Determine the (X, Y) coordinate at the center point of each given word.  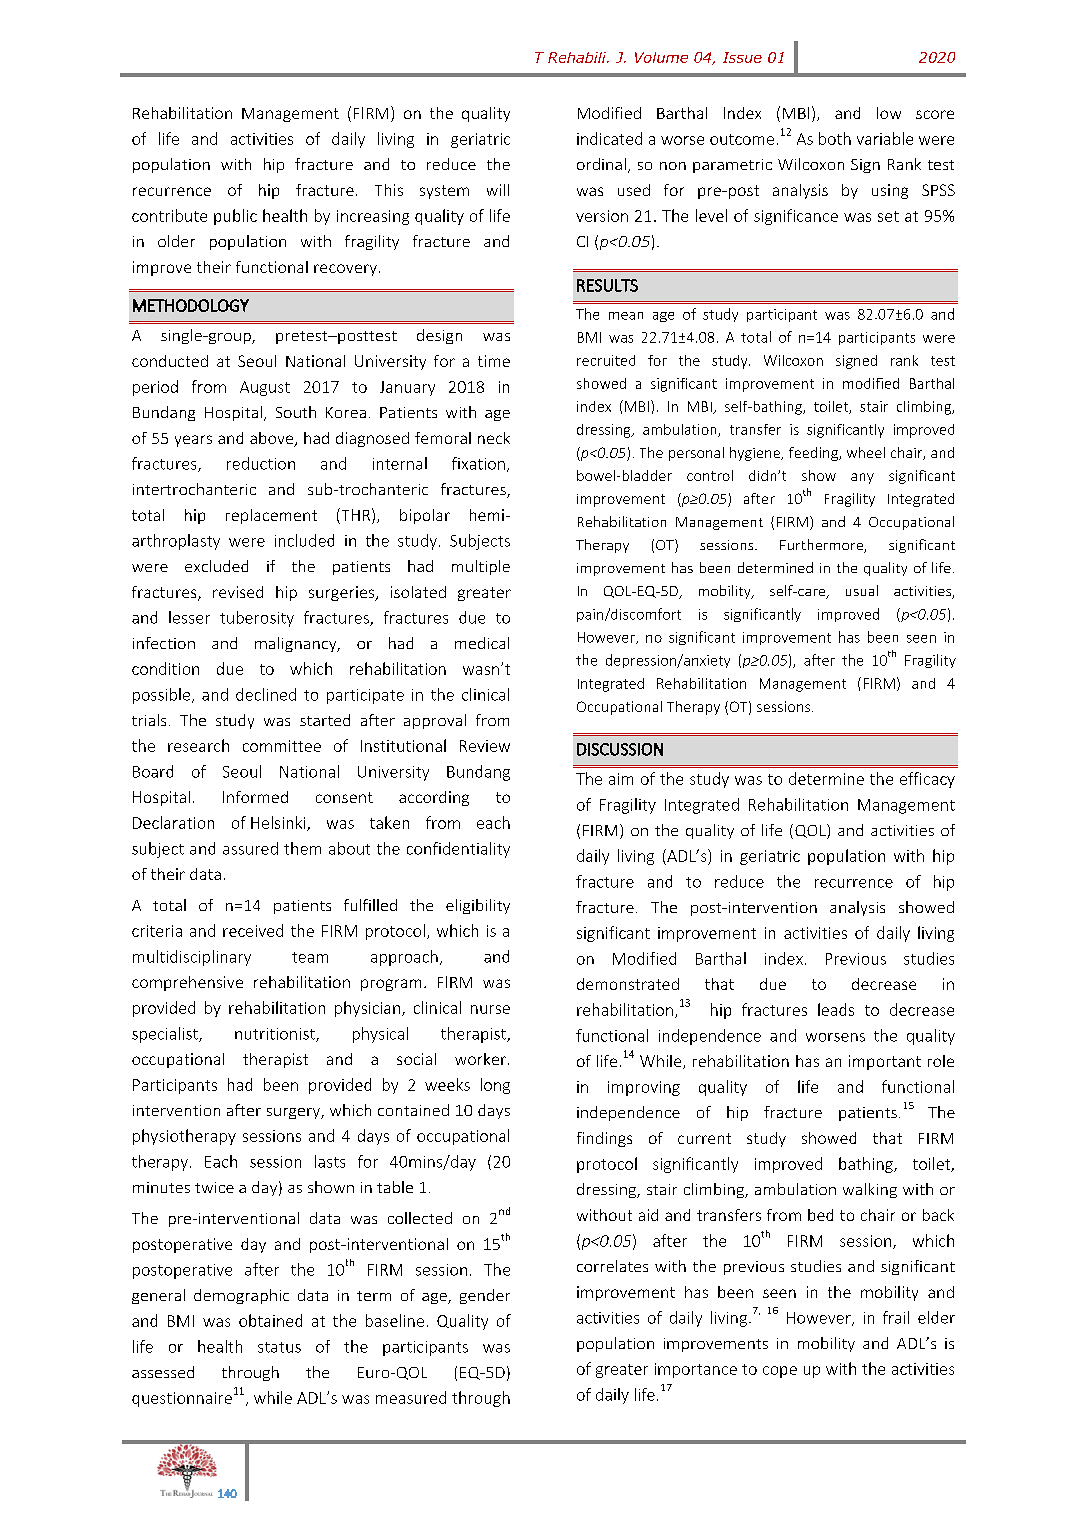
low (889, 113)
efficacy (927, 780)
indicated (609, 138)
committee (282, 746)
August (265, 388)
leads (836, 1009)
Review (485, 746)
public (235, 217)
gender (485, 1296)
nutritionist (276, 1035)
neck (494, 438)
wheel (866, 452)
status (279, 1347)
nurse (490, 1009)
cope (780, 1372)
